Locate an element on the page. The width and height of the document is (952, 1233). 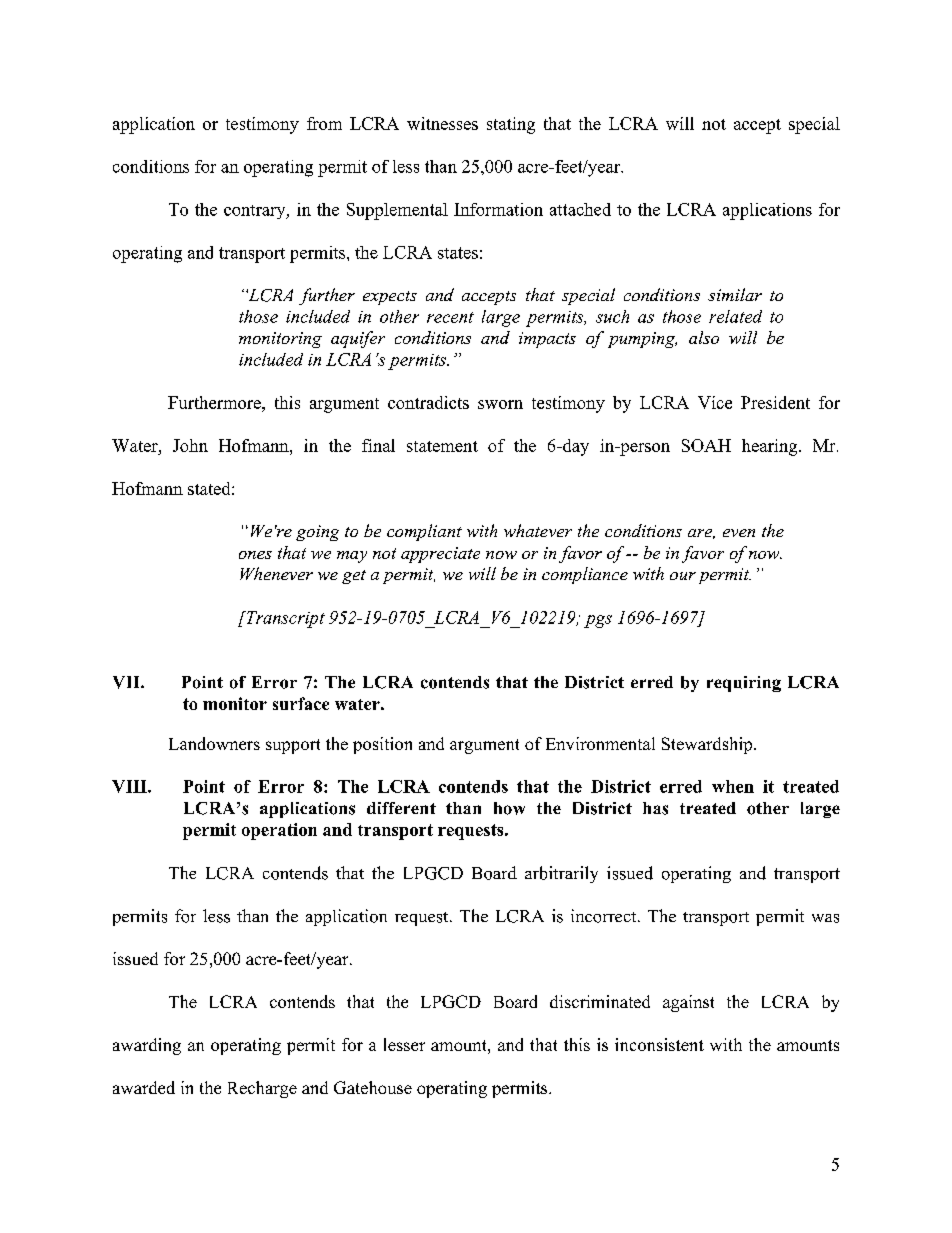
stating is located at coordinates (511, 125).
